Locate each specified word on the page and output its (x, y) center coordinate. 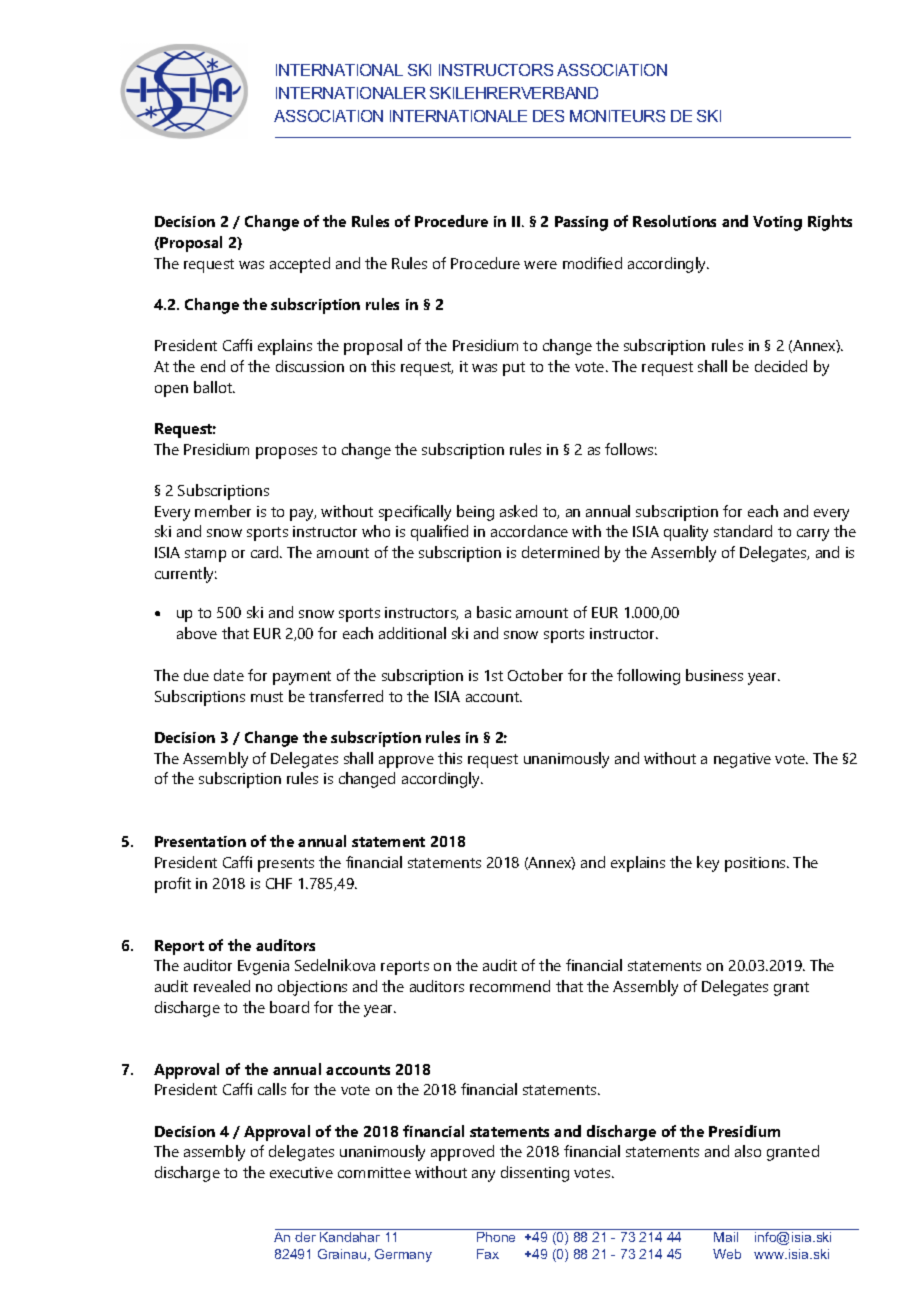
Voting (777, 223)
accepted (300, 265)
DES (548, 116)
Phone (496, 1237)
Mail (726, 1237)
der (305, 1237)
